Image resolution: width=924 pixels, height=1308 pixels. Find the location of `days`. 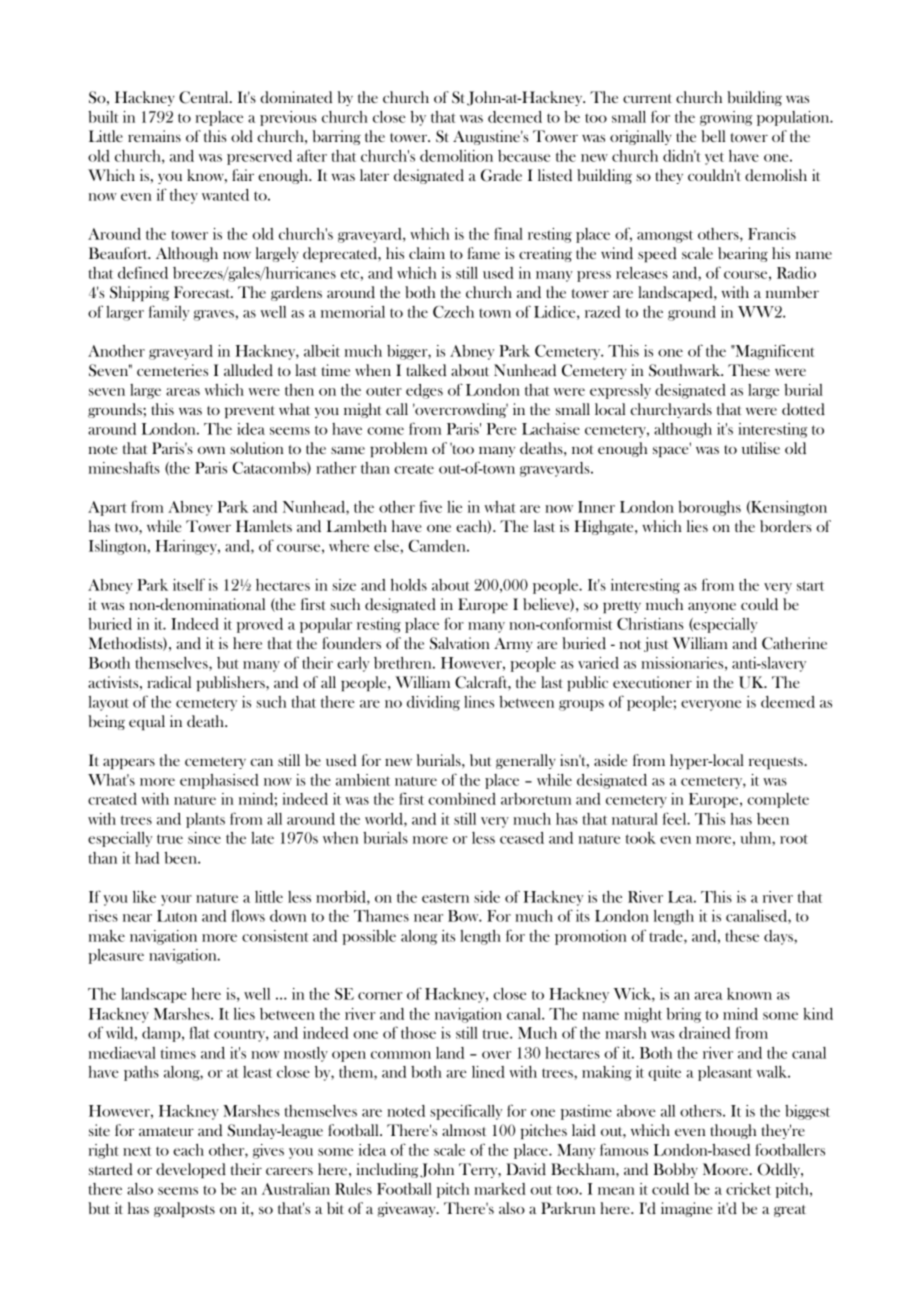

days is located at coordinates (779, 937).
